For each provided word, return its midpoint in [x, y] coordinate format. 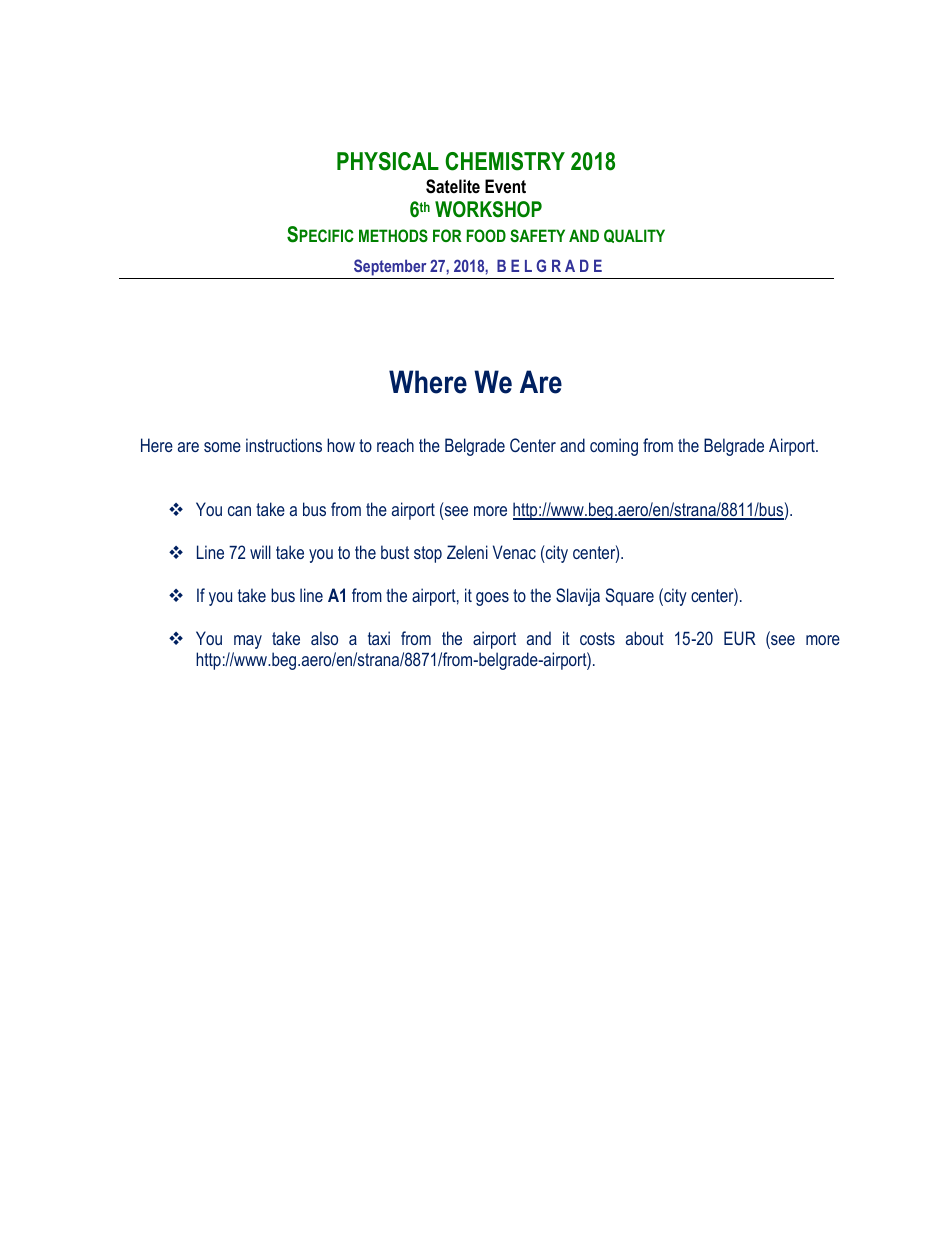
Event [505, 186]
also [324, 638]
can [239, 511]
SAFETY [537, 235]
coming [614, 447]
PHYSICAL [388, 161]
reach [395, 445]
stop [428, 554]
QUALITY [634, 236]
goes [492, 599]
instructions [284, 445]
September [390, 269]
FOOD [486, 235]
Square [629, 597]
